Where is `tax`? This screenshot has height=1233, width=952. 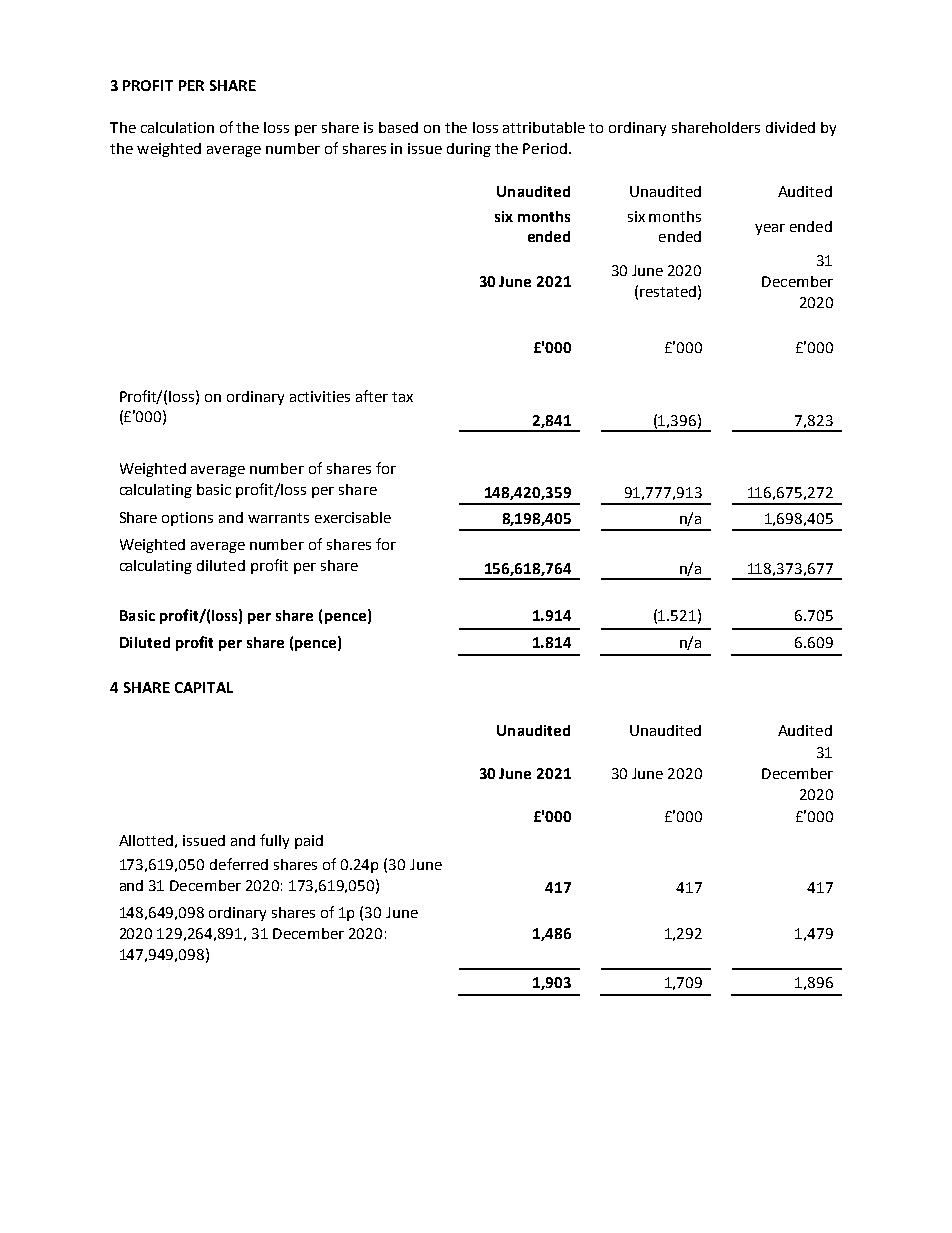 tax is located at coordinates (402, 397).
